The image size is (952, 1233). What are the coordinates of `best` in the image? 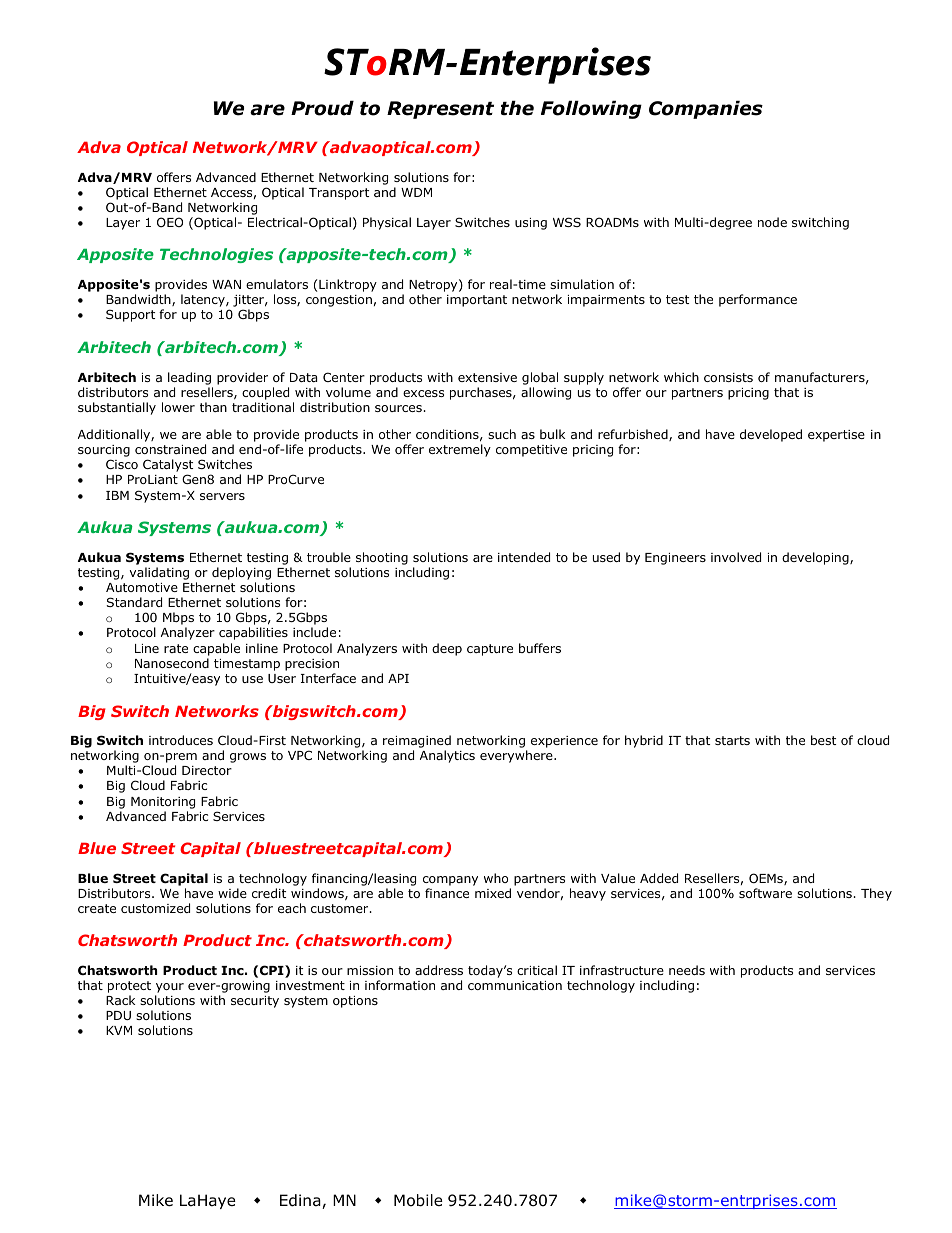 It's located at (823, 740).
